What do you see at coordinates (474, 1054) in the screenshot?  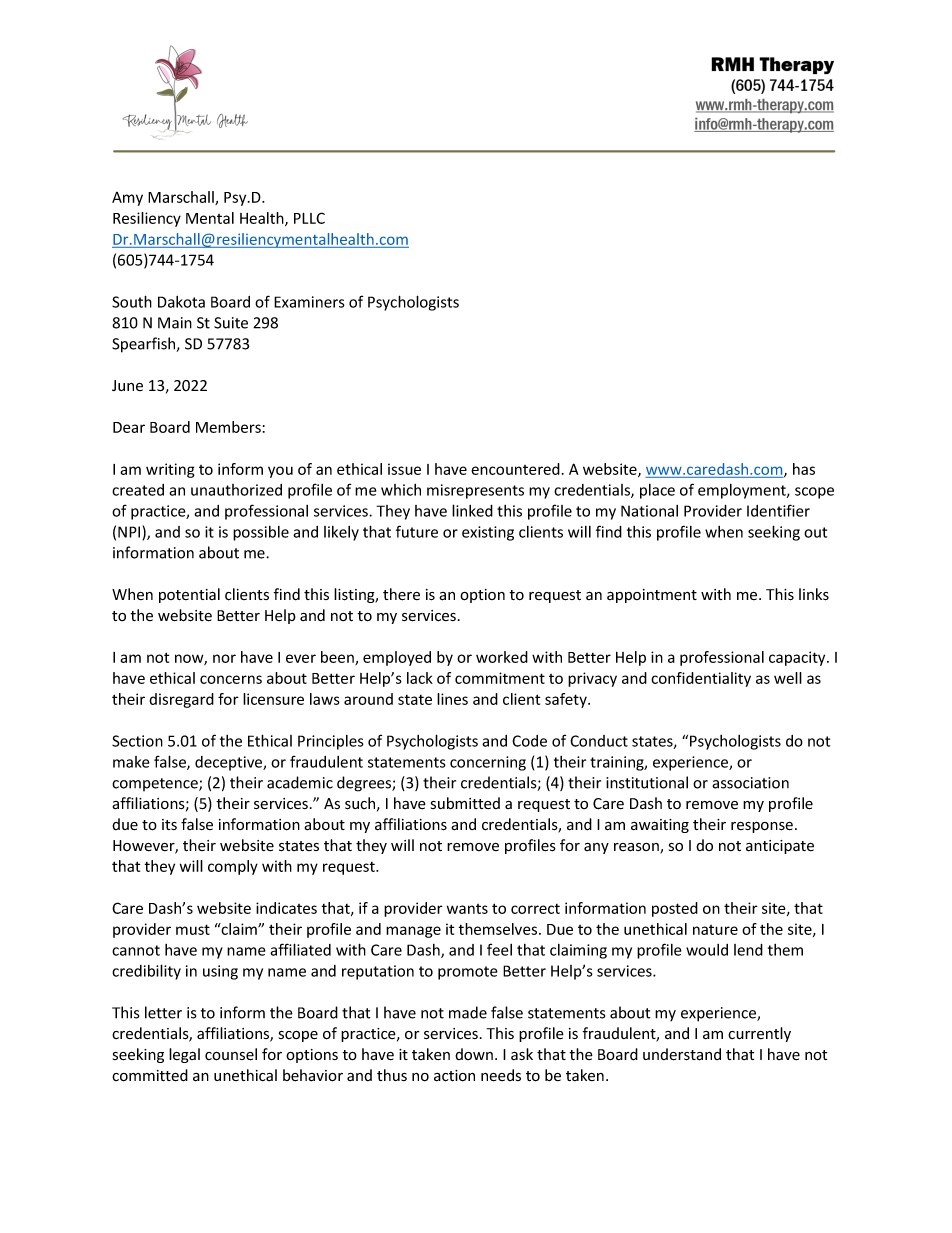 I see `down` at bounding box center [474, 1054].
